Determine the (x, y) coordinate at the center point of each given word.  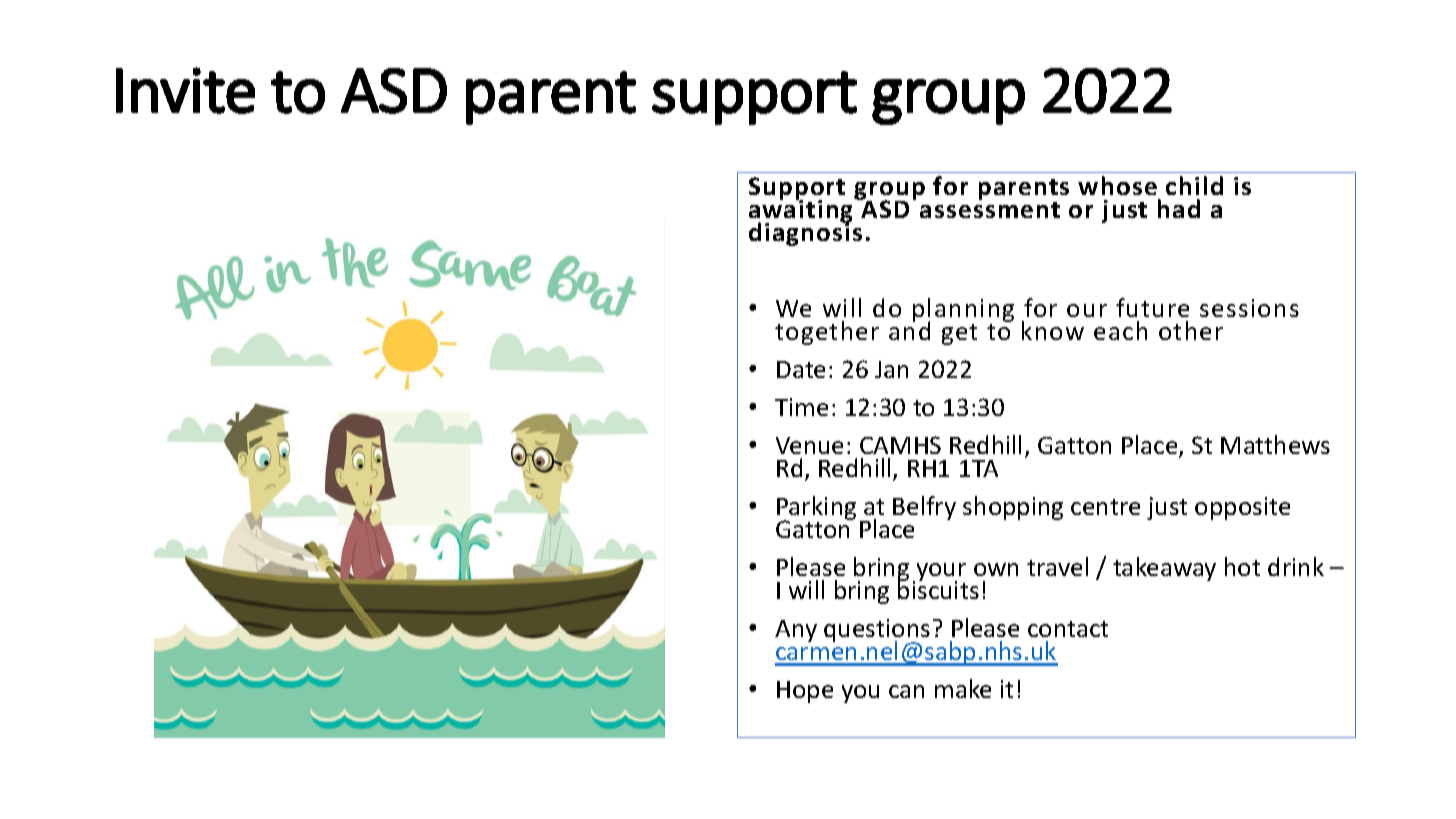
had (1179, 208)
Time (801, 407)
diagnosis (805, 233)
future (1152, 307)
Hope (805, 692)
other (1191, 330)
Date (801, 369)
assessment (990, 210)
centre (1105, 507)
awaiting (802, 212)
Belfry (924, 508)
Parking (816, 509)
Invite (185, 90)
